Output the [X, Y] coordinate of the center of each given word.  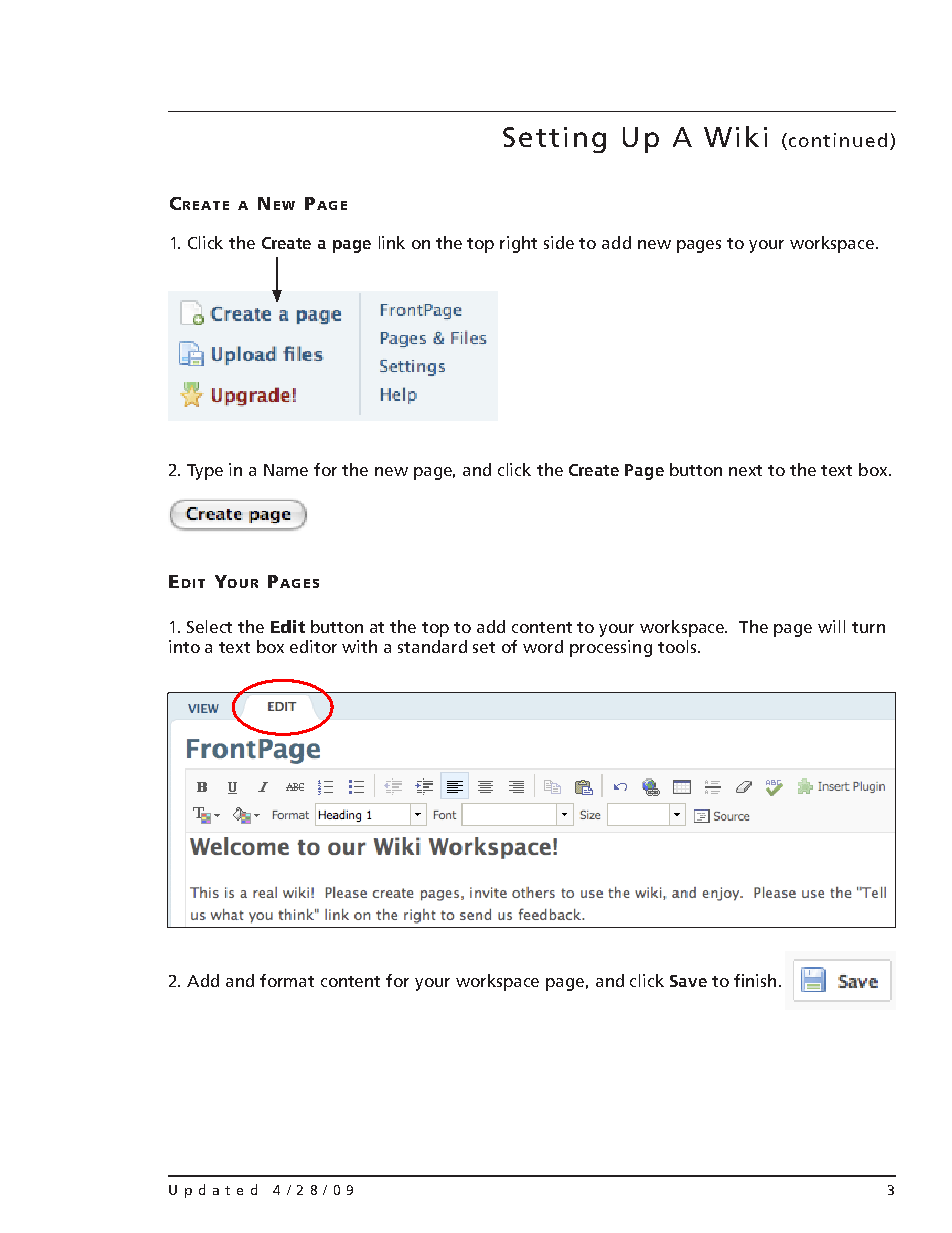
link [392, 242]
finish [755, 980]
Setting [554, 140]
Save [688, 981]
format [287, 980]
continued [838, 140]
